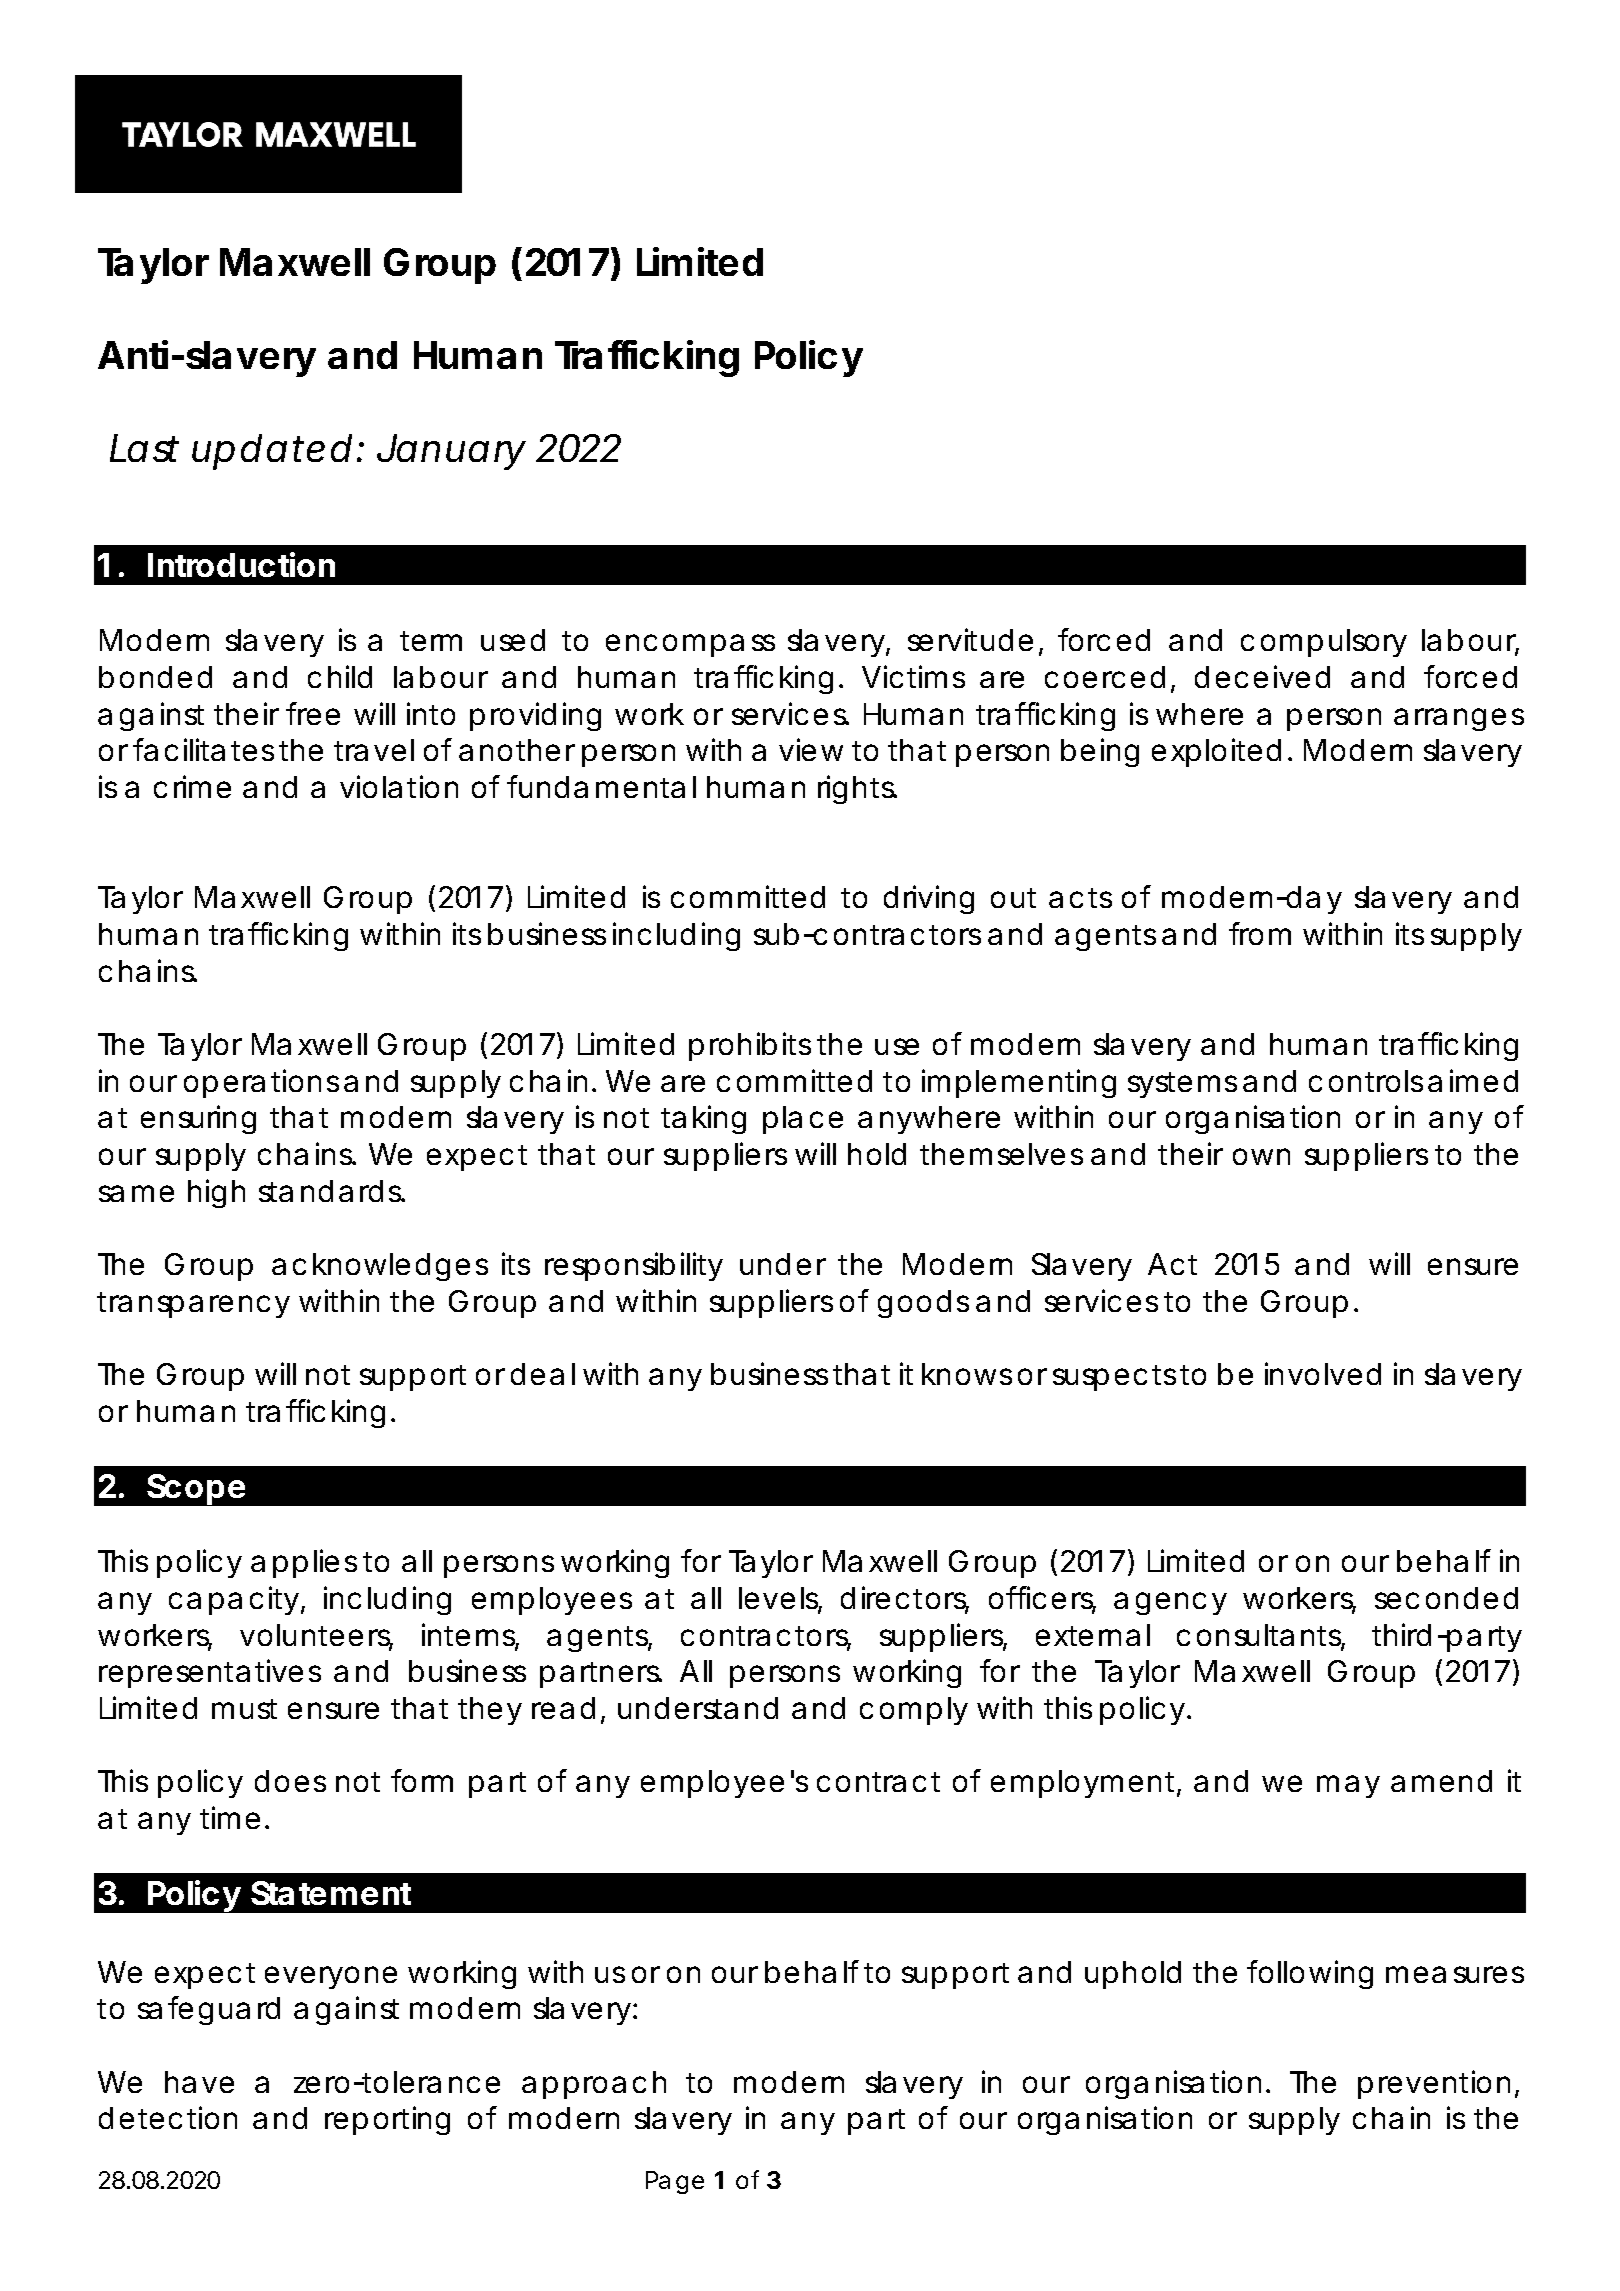 Image resolution: width=1620 pixels, height=2291 pixels. What do you see at coordinates (387, 2120) in the page?
I see `reporting` at bounding box center [387, 2120].
